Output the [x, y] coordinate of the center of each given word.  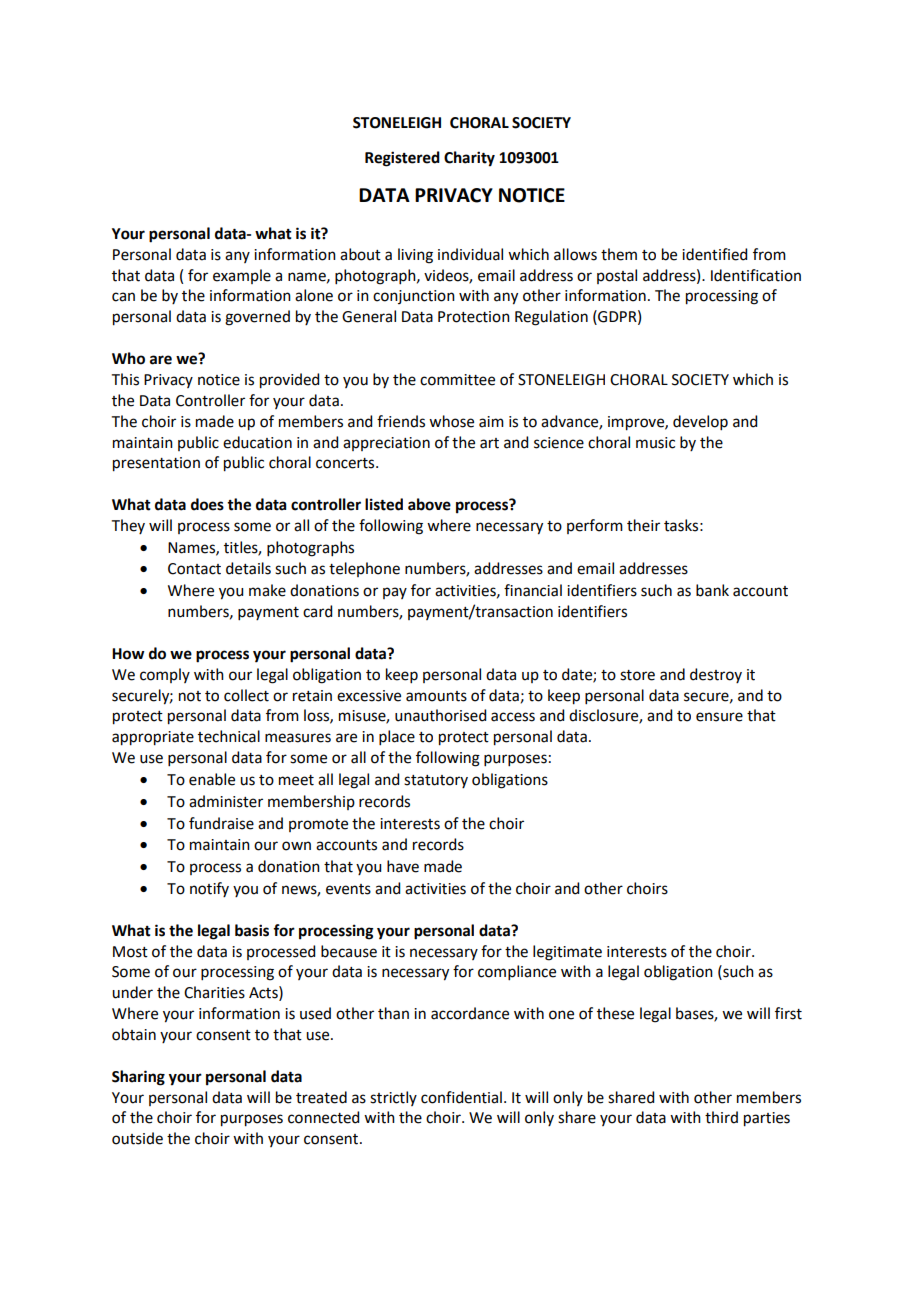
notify [209, 889]
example [242, 276]
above [429, 504]
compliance [517, 972]
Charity [469, 159]
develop [700, 422]
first [788, 1013]
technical [229, 736]
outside [137, 1138]
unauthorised [440, 715]
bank [712, 590]
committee [457, 380]
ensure [719, 717]
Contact [194, 569]
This [125, 379]
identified [714, 254]
